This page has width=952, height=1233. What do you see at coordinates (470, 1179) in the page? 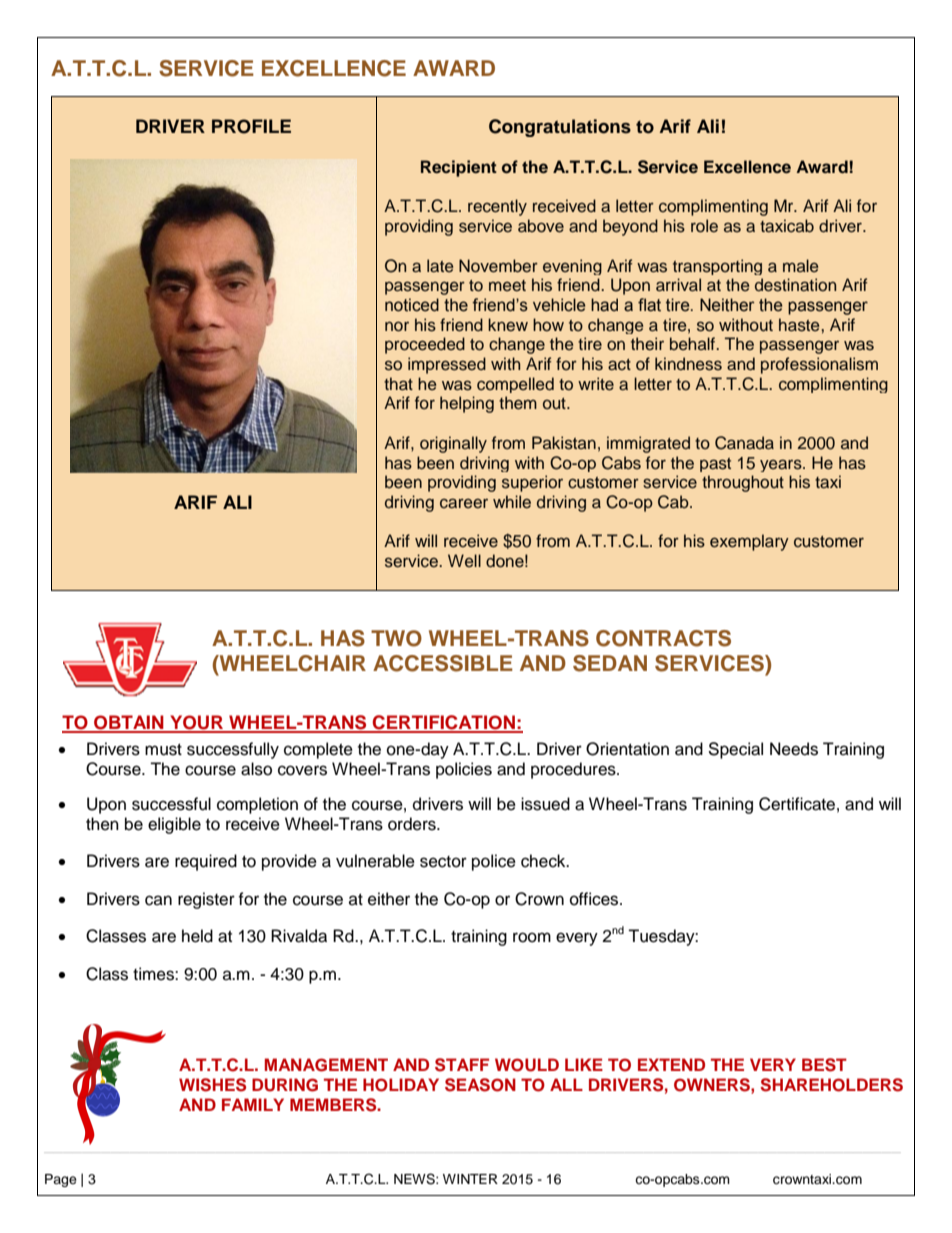
I see `WINTER` at bounding box center [470, 1179].
